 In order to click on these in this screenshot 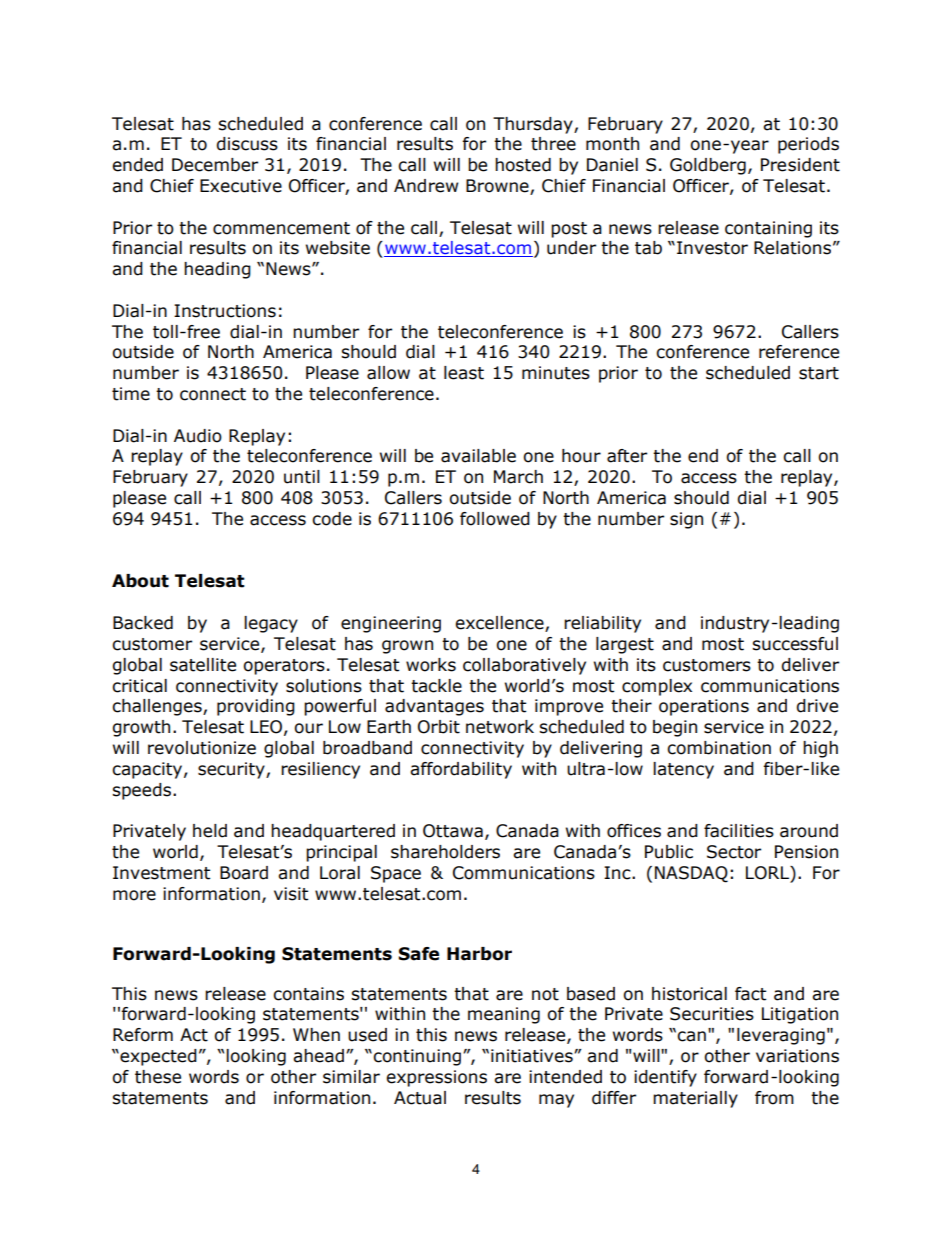, I will do `click(158, 1077)`.
